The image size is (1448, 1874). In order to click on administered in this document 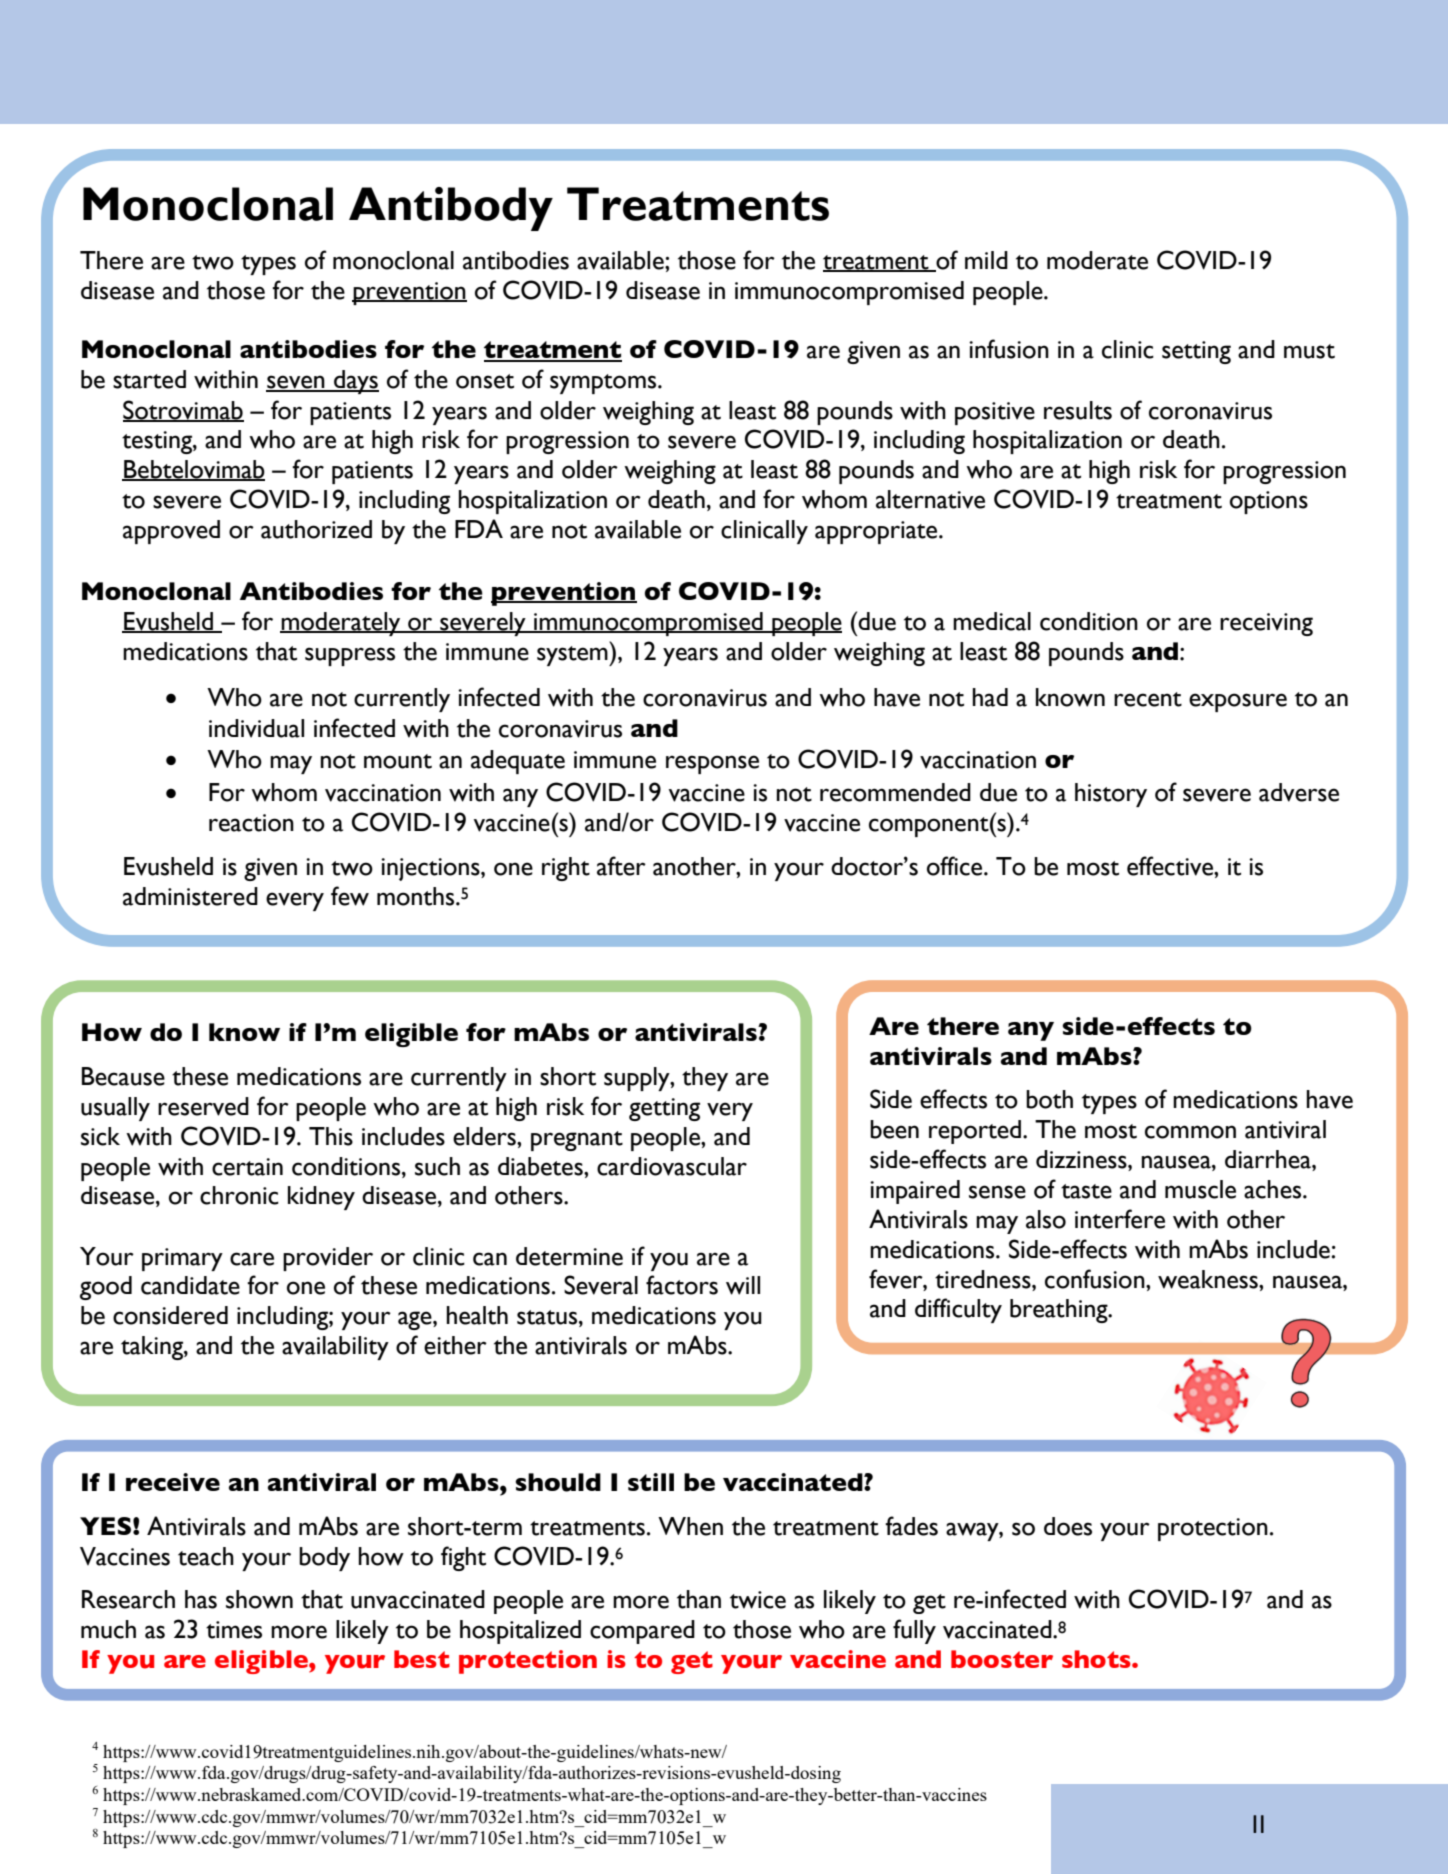, I will do `click(190, 896)`.
